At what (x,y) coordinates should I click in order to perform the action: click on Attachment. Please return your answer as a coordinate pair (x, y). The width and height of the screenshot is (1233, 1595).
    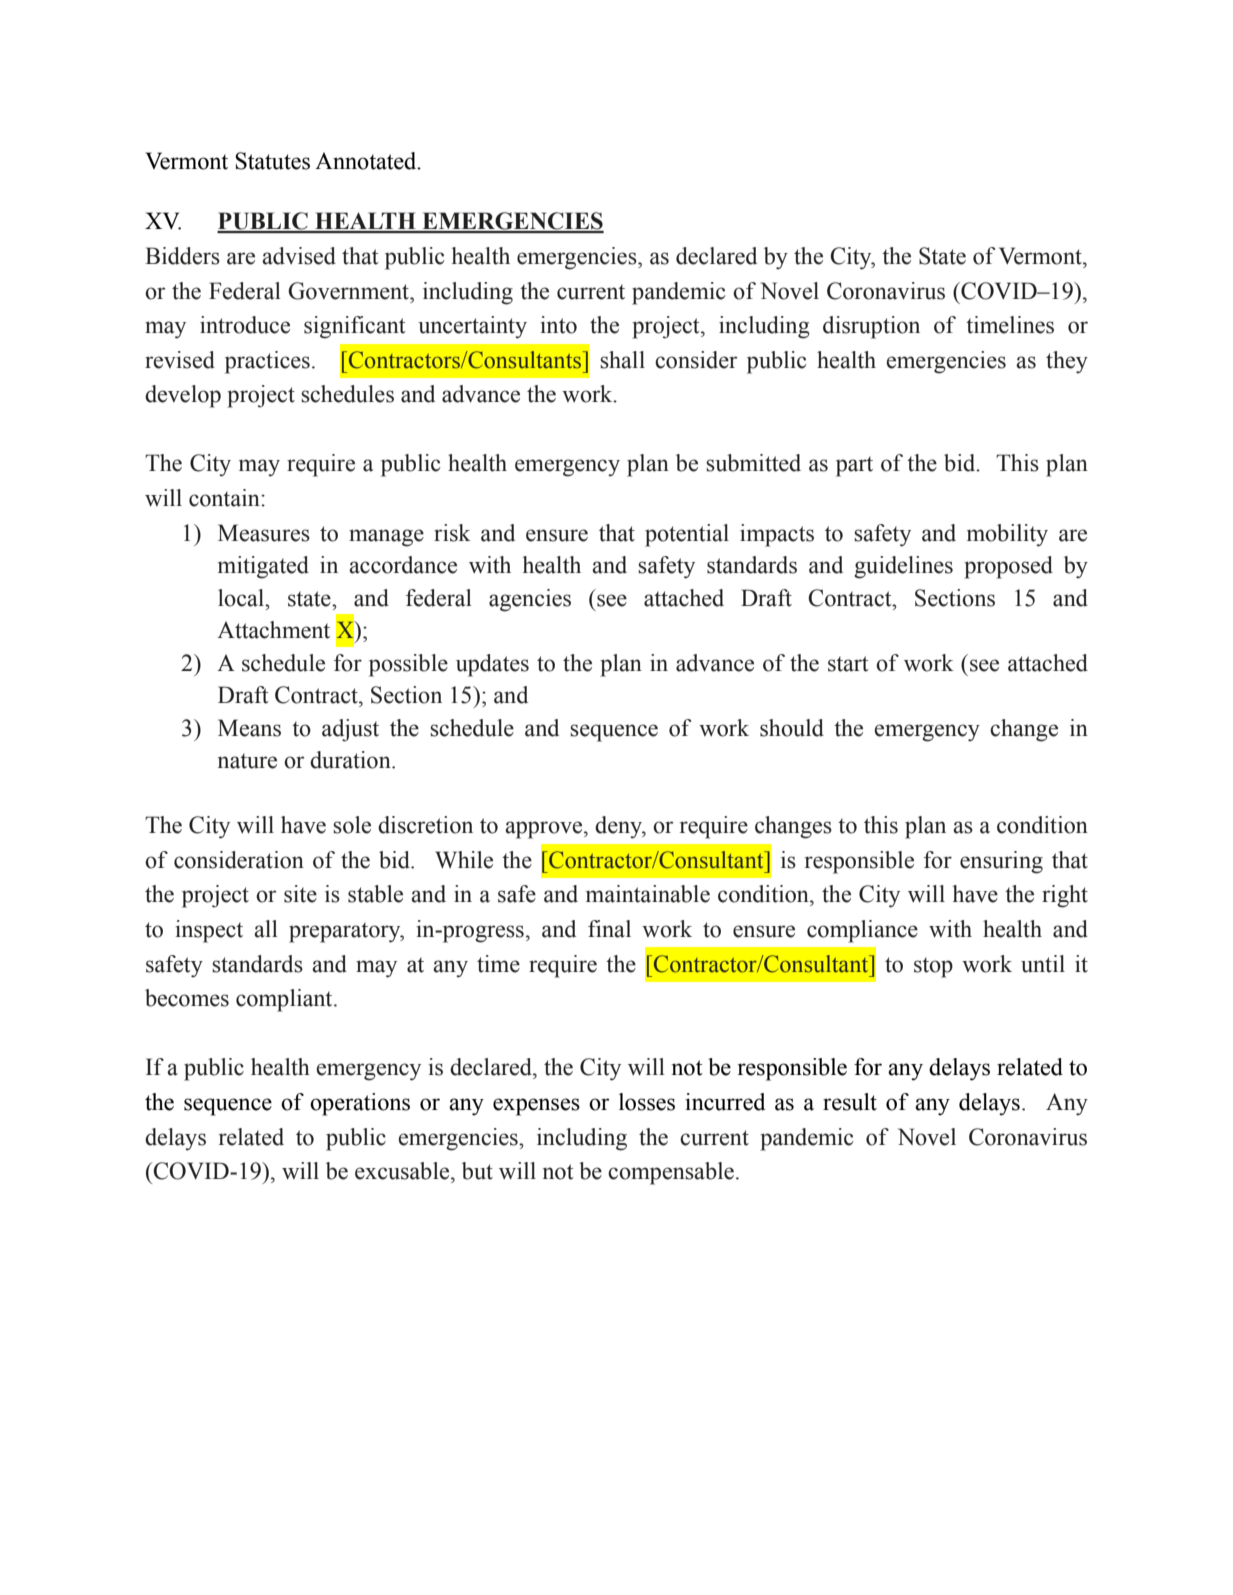
    Looking at the image, I should click on (273, 630).
